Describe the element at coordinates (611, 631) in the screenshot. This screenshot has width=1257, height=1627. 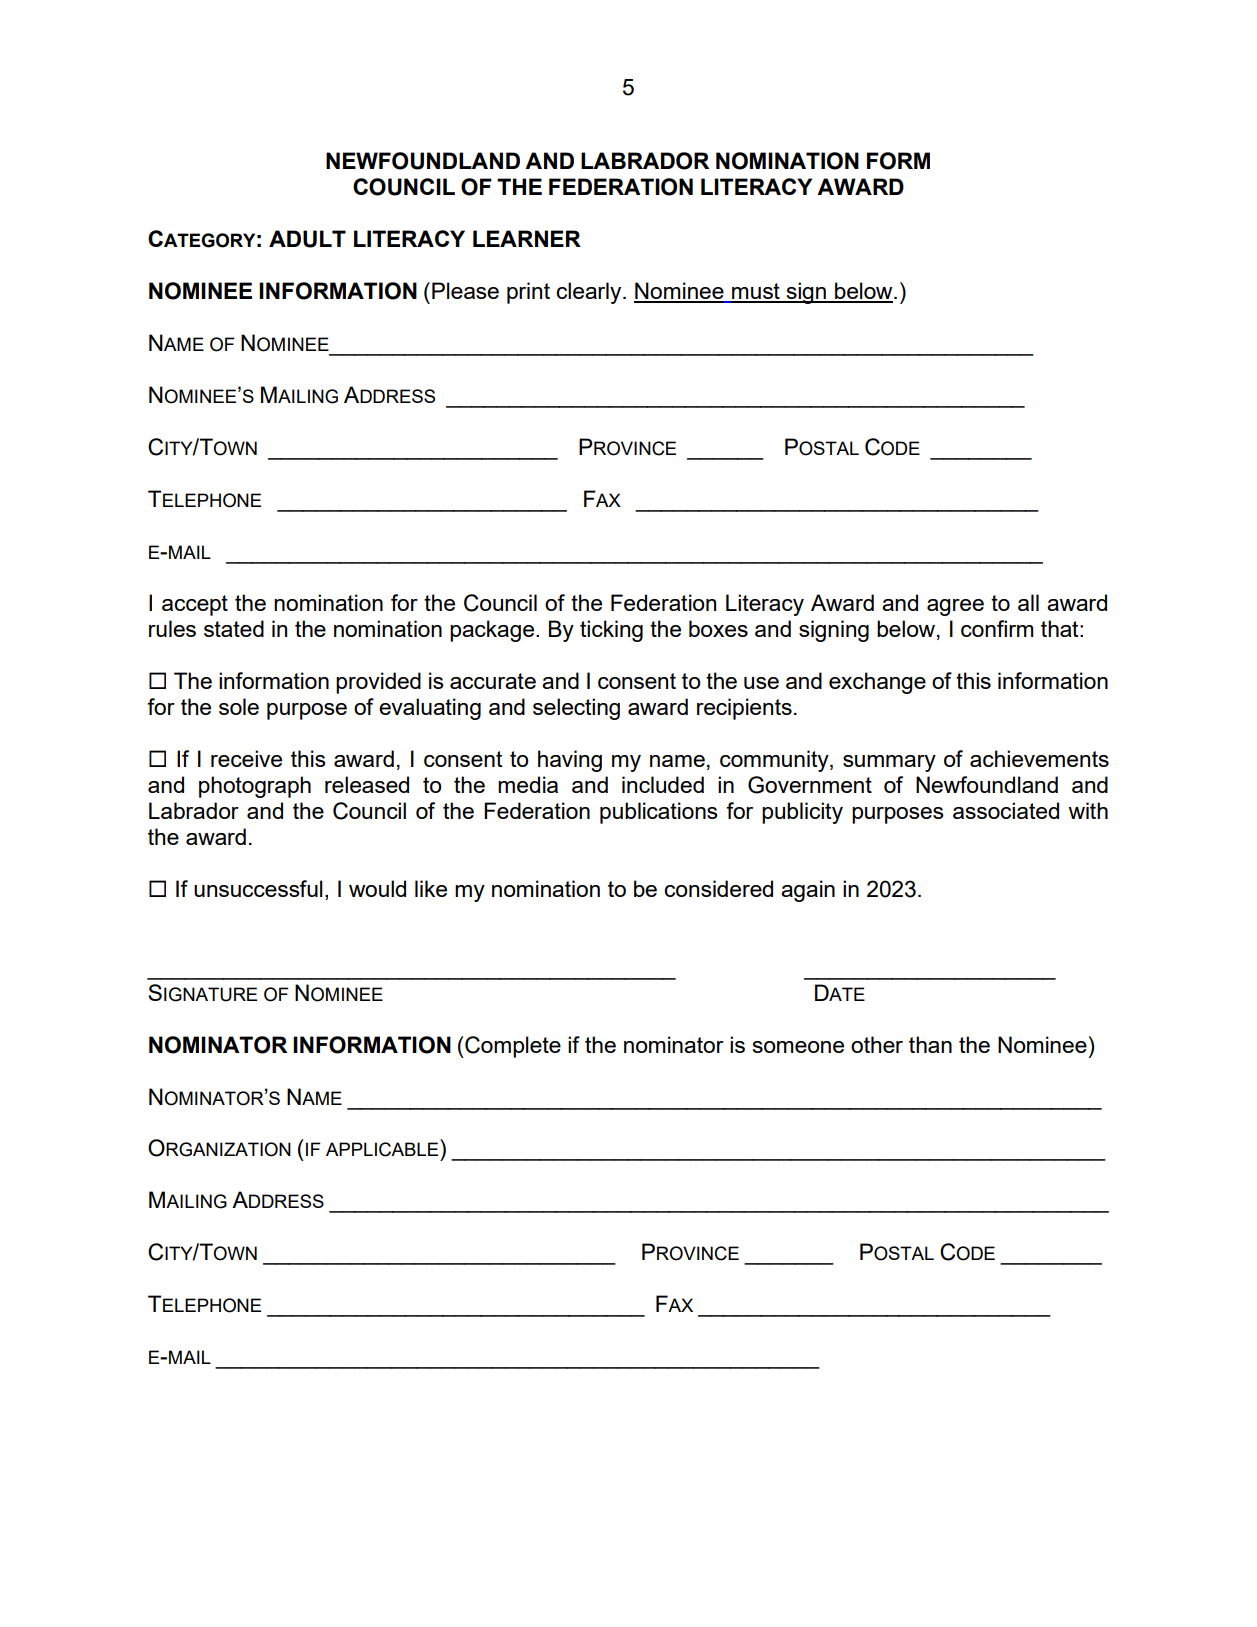
I see `ticking` at that location.
